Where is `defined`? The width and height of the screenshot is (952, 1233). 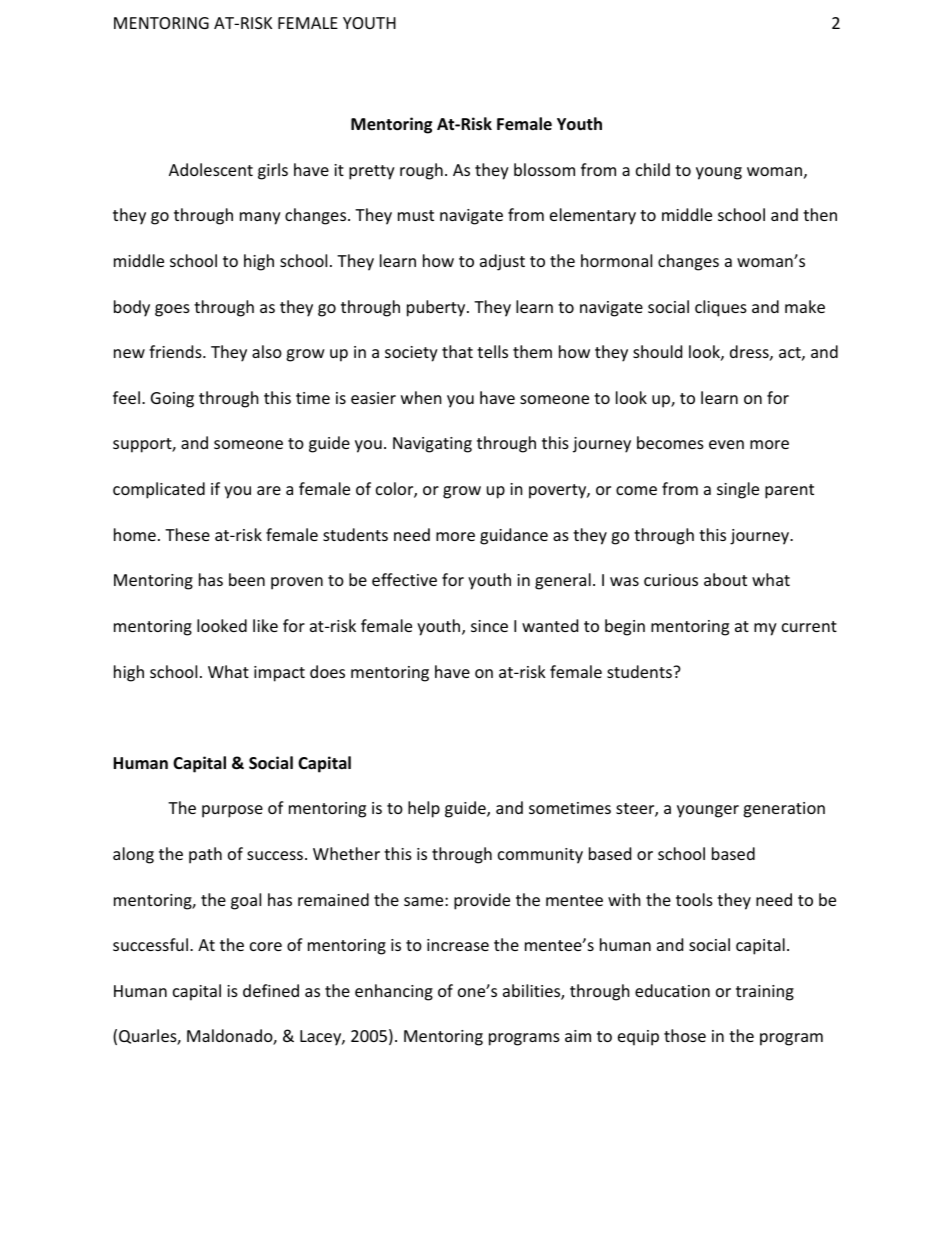 defined is located at coordinates (271, 990).
